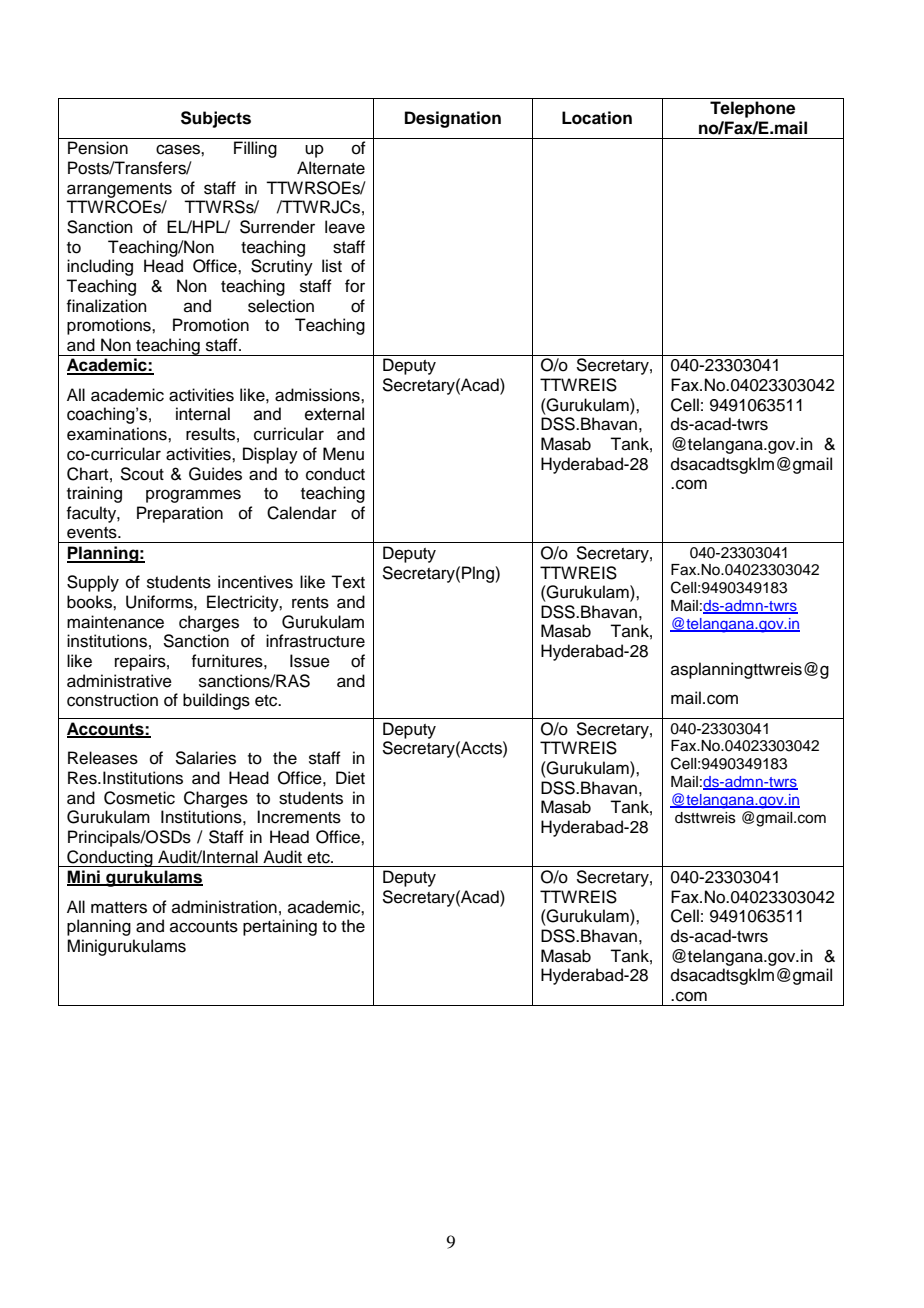 The width and height of the screenshot is (924, 1308). What do you see at coordinates (98, 148) in the screenshot?
I see `Pension` at bounding box center [98, 148].
